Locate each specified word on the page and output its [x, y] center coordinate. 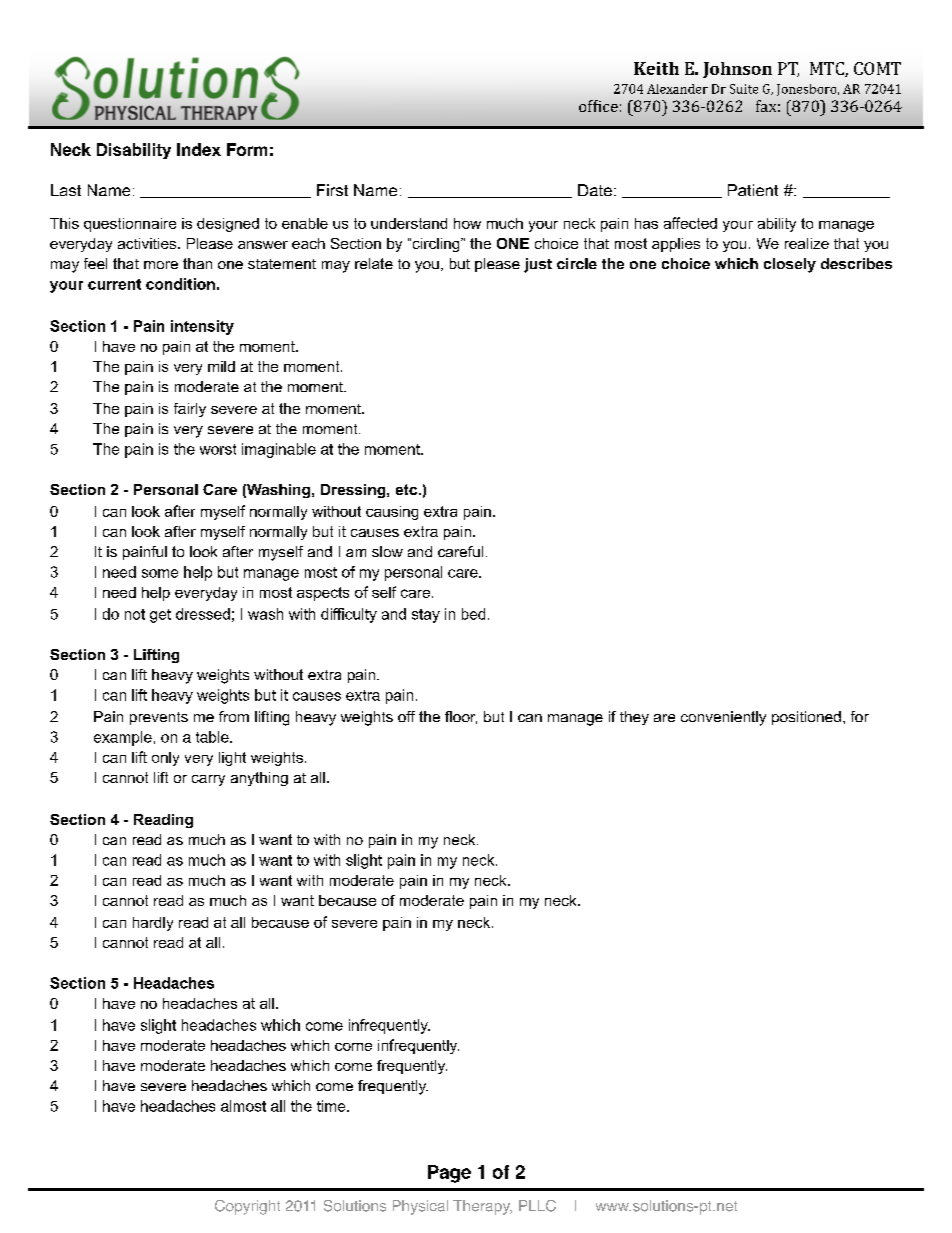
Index [199, 149]
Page [449, 1174]
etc [408, 489]
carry [208, 780]
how [467, 223]
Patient [753, 190]
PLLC [537, 1206]
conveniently [723, 718]
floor [461, 717]
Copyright [247, 1207]
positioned [806, 718]
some [160, 573]
